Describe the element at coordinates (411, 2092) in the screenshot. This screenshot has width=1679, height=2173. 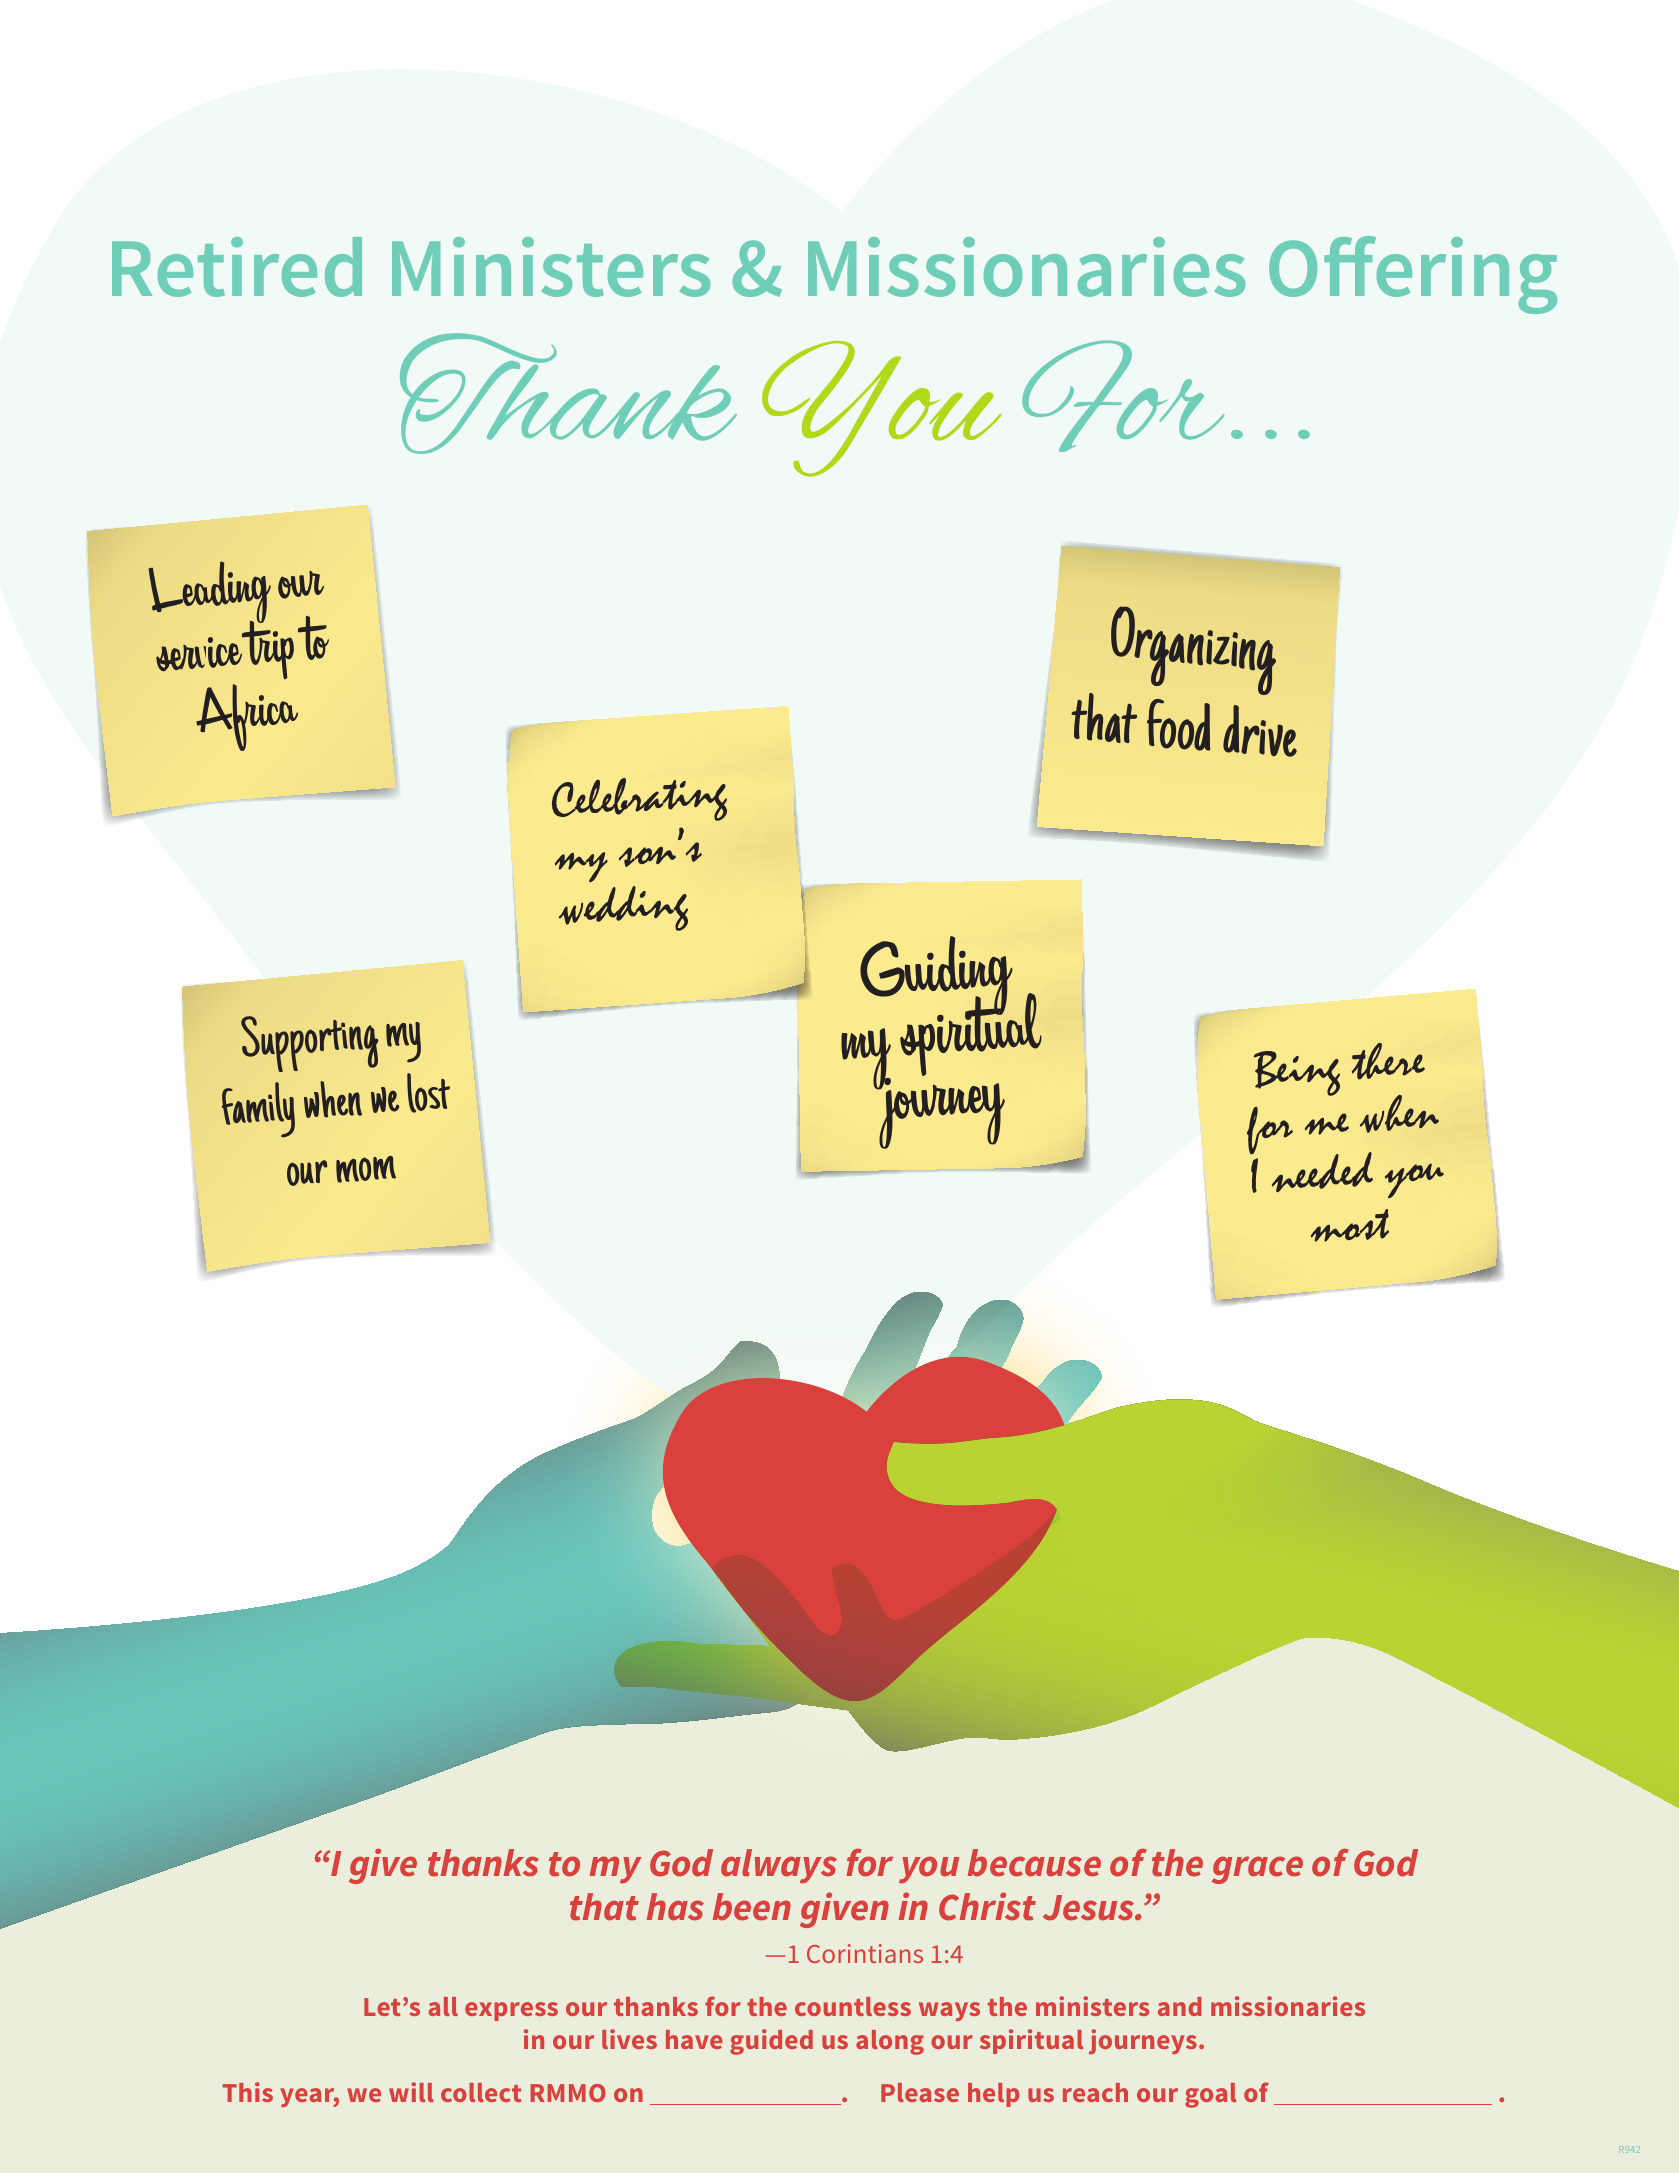
I see `will` at that location.
